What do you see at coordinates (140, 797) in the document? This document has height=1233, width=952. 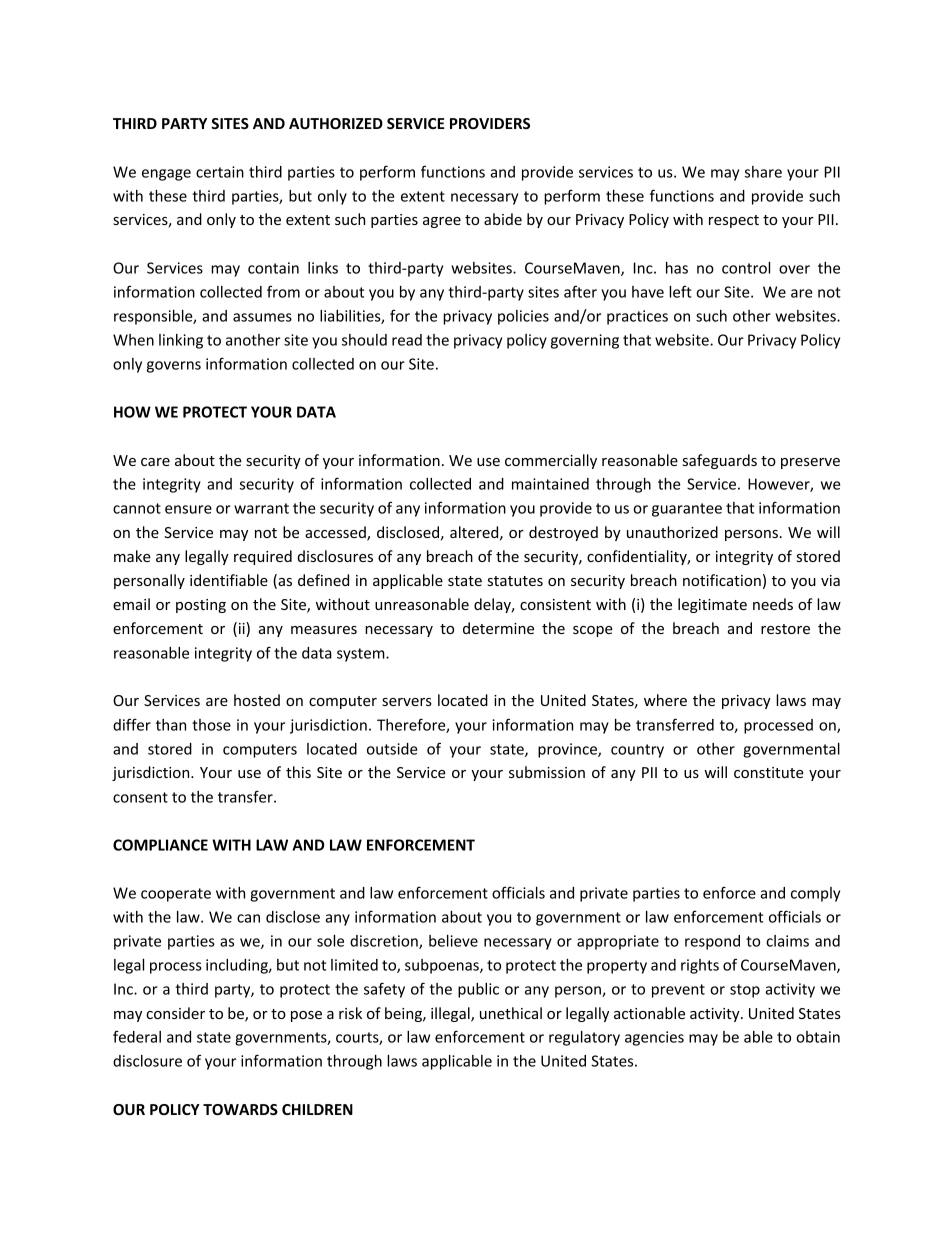 I see `consent` at bounding box center [140, 797].
